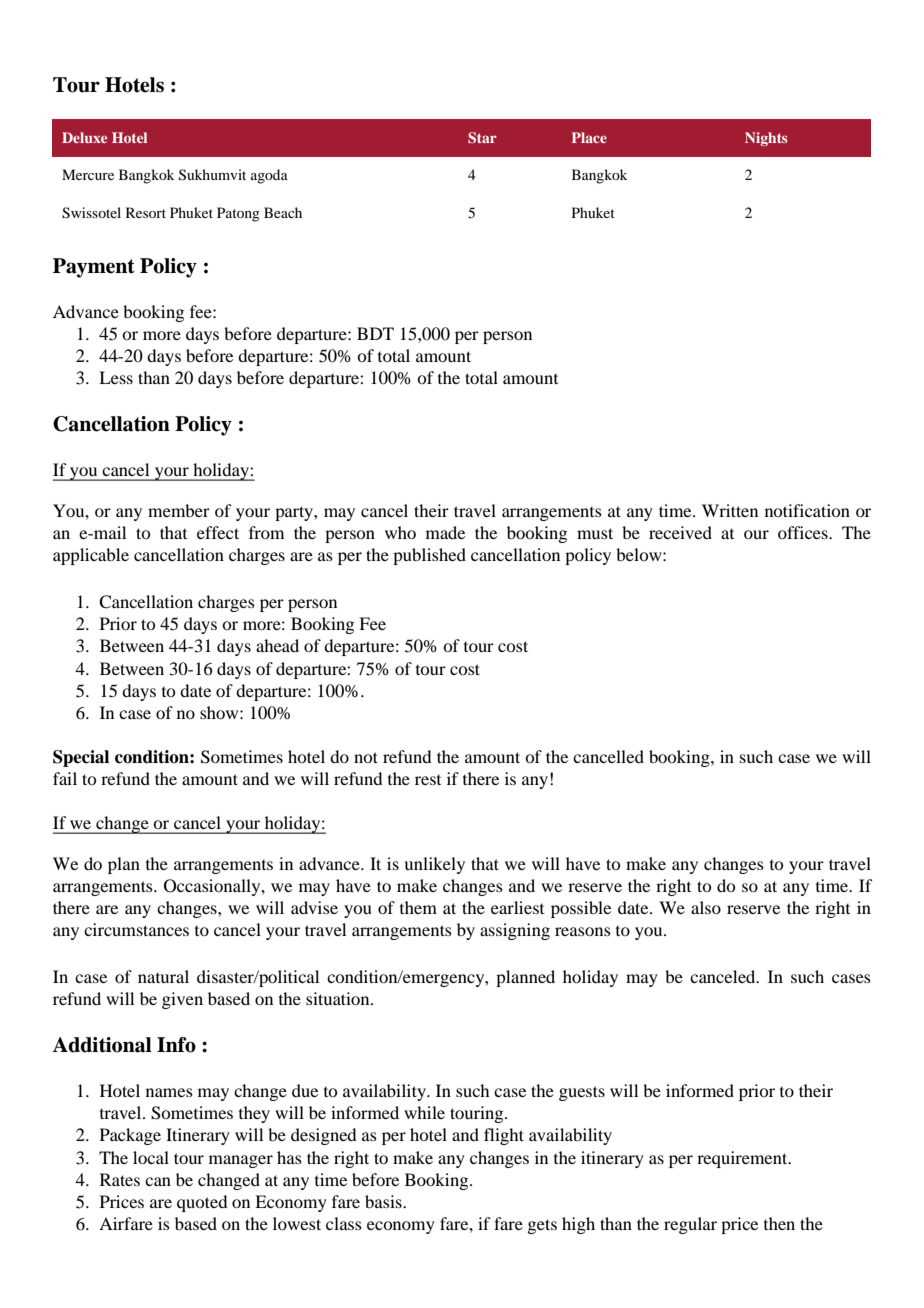  I want to click on circumstances, so click(136, 929).
